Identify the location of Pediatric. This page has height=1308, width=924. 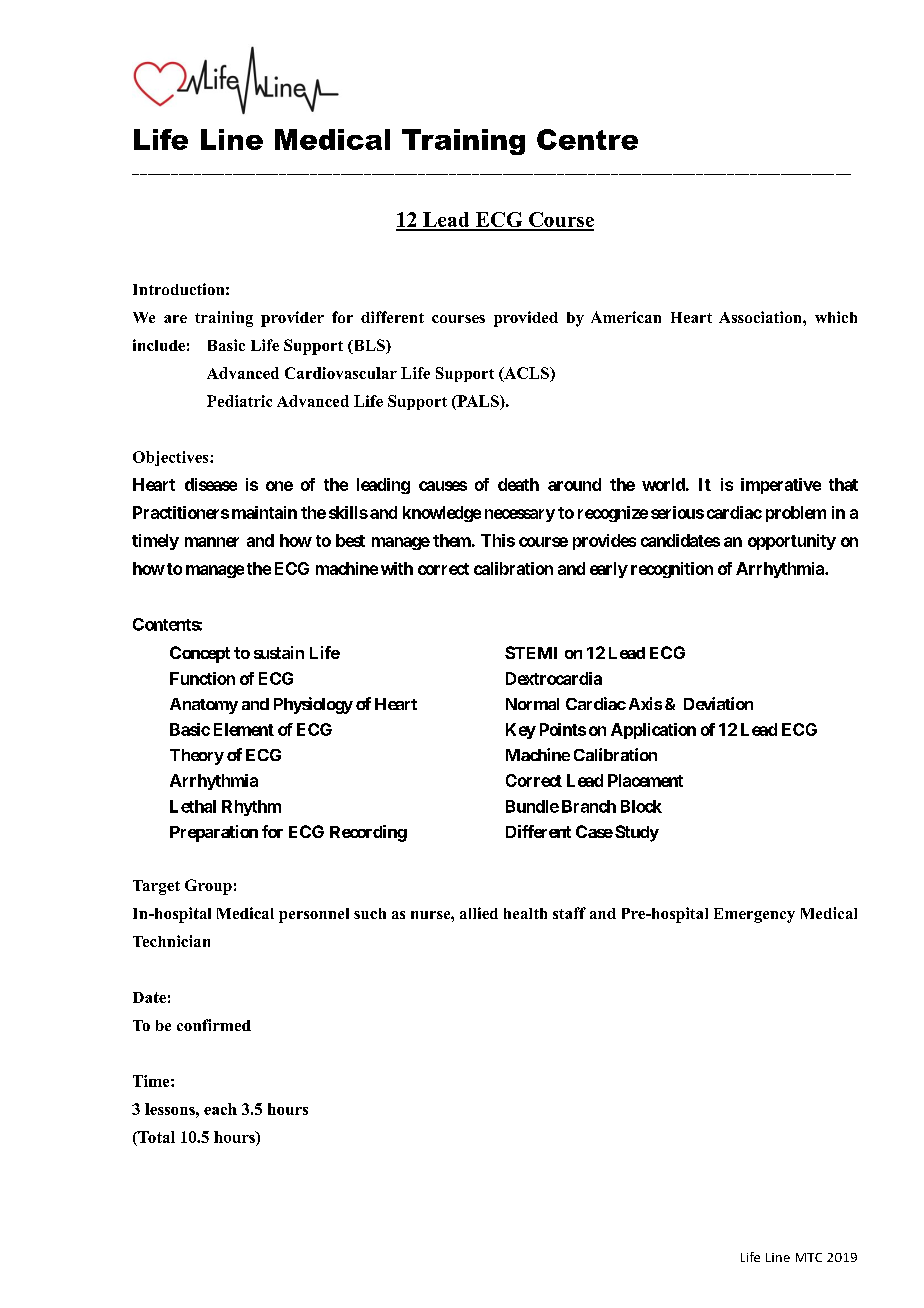
(239, 401).
